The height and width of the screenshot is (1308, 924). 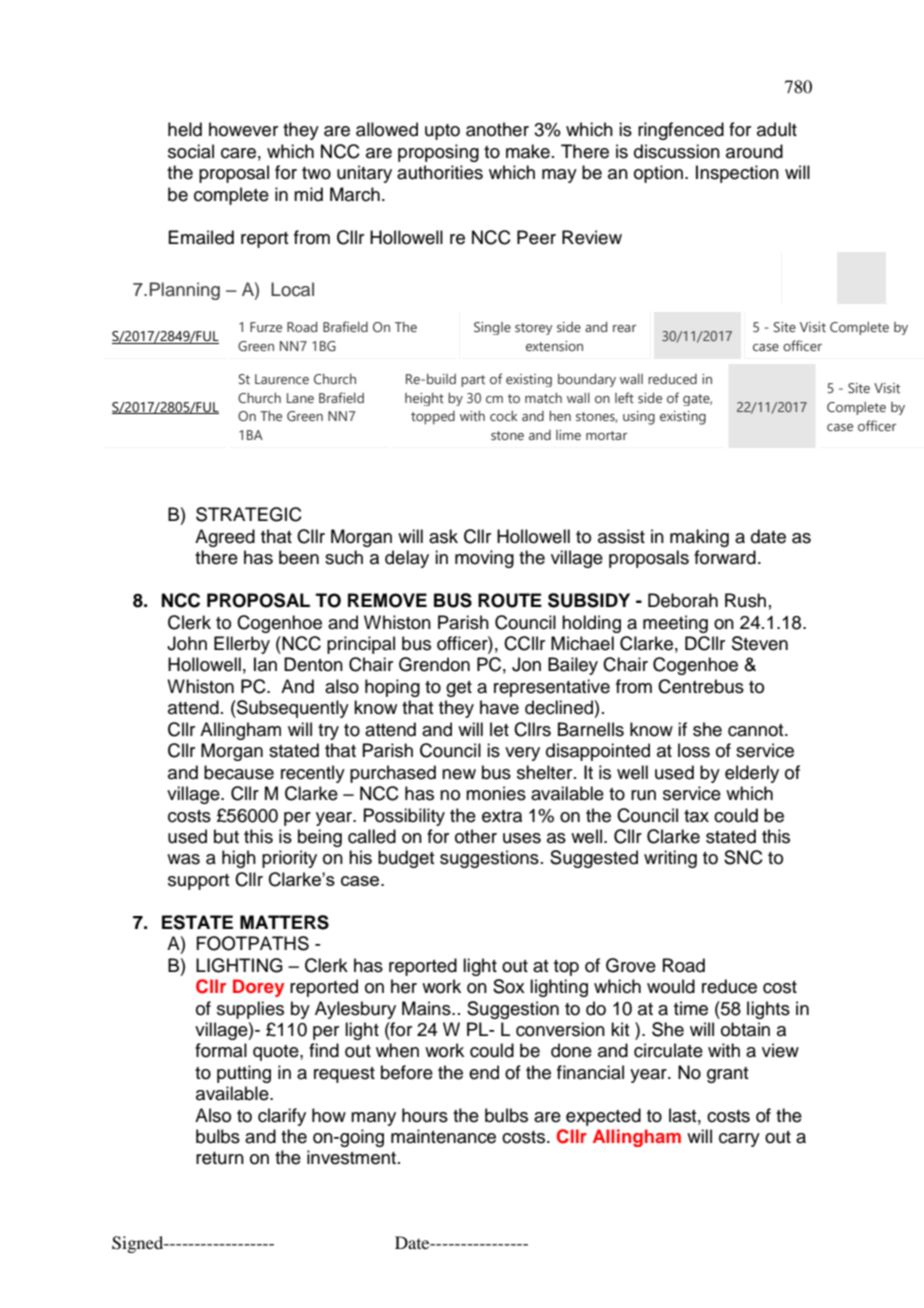 I want to click on clarify, so click(x=282, y=1117).
